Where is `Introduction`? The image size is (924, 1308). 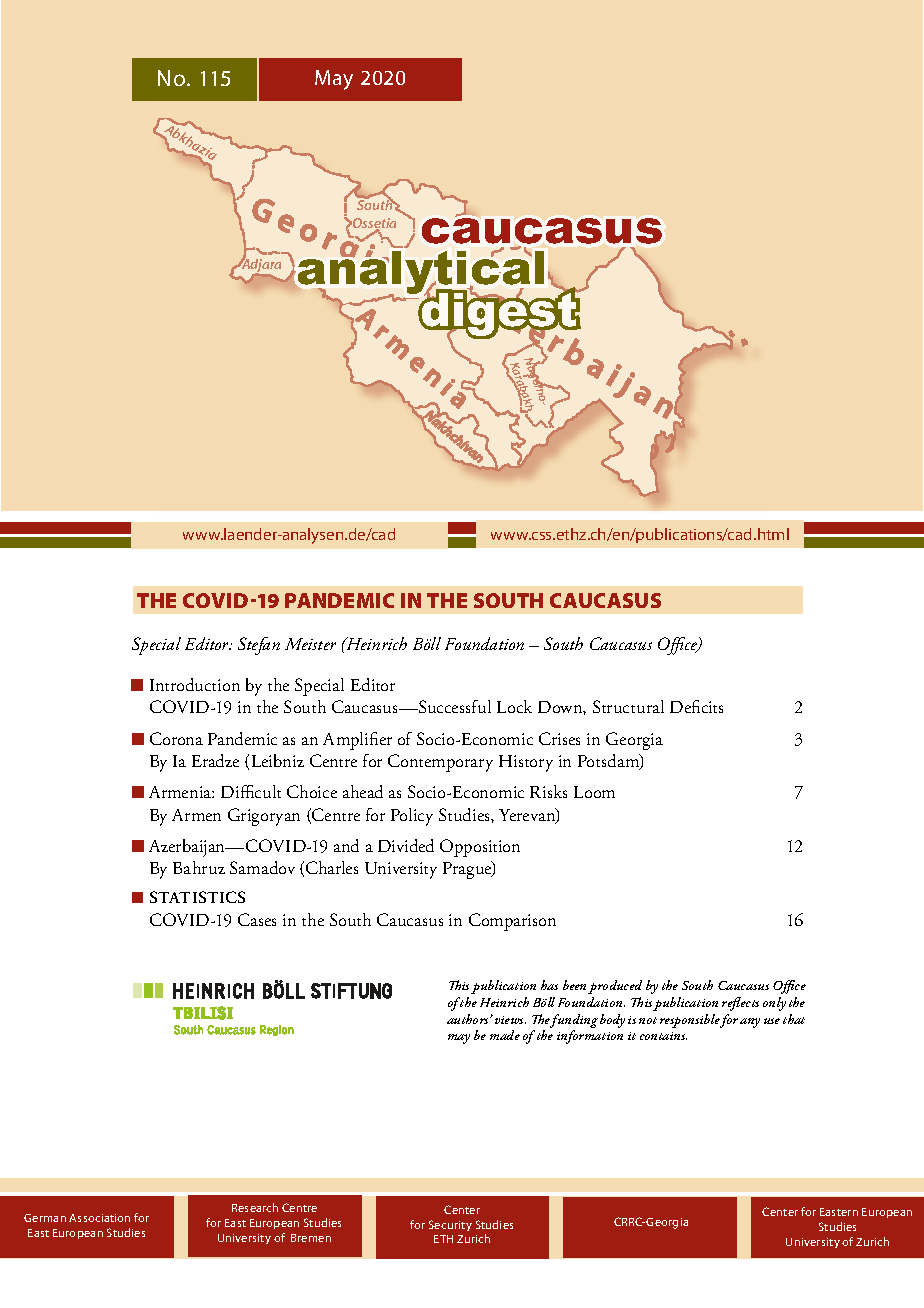
Introduction is located at coordinates (195, 684).
